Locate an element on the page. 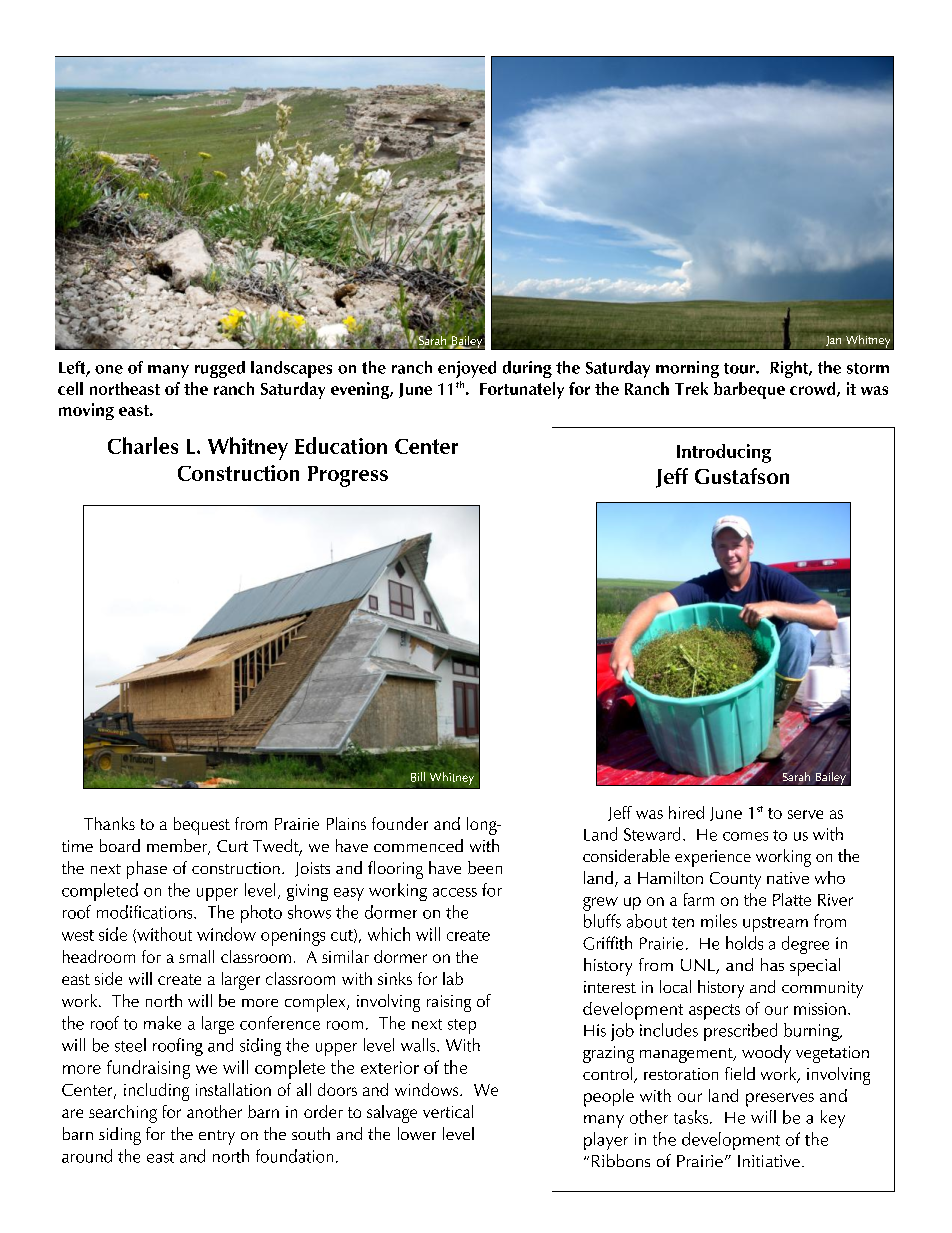 This page has height=1233, width=952. rugged is located at coordinates (220, 369).
